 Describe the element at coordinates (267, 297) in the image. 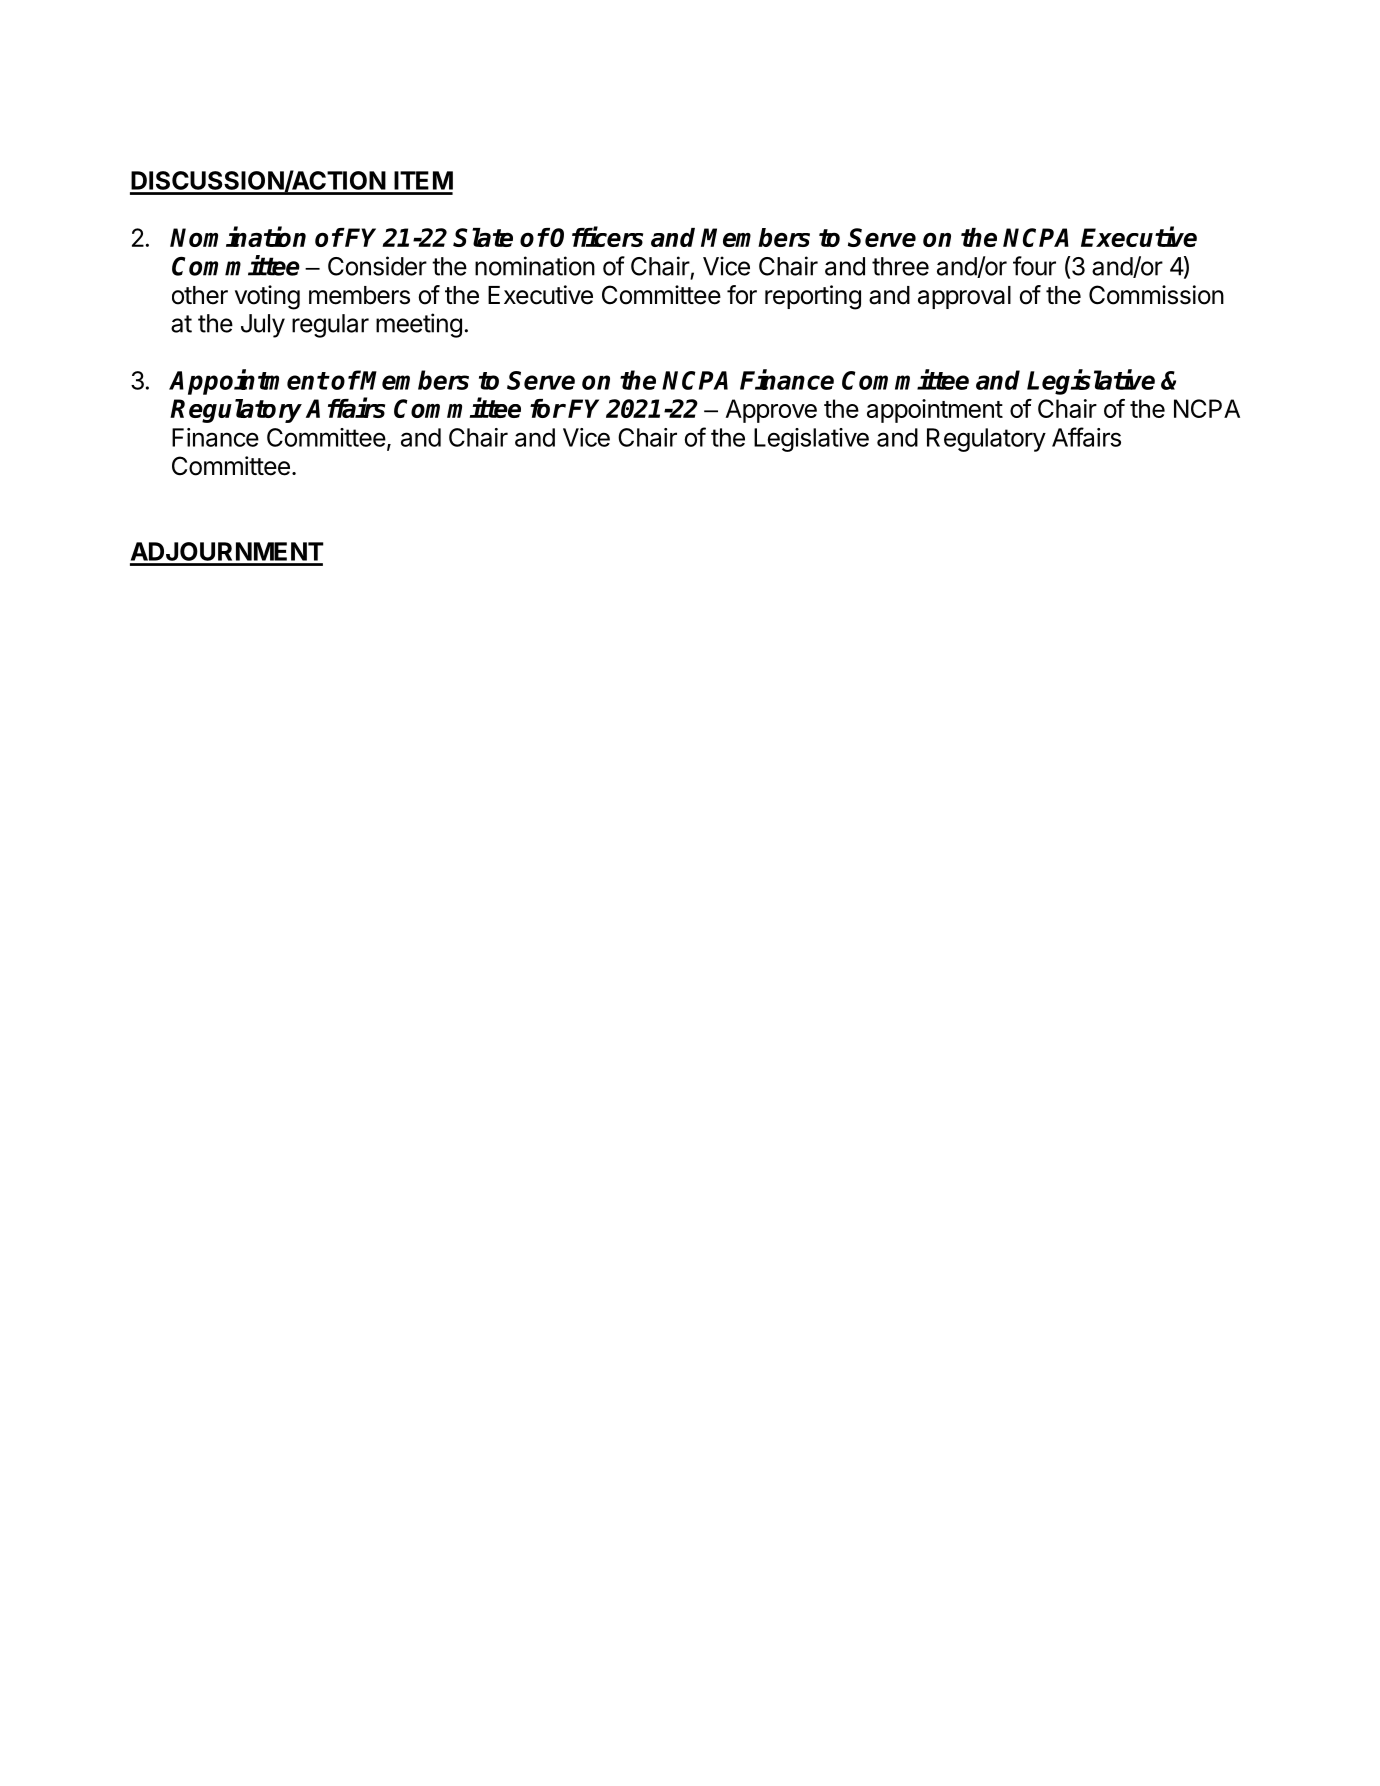

I see `voting` at that location.
